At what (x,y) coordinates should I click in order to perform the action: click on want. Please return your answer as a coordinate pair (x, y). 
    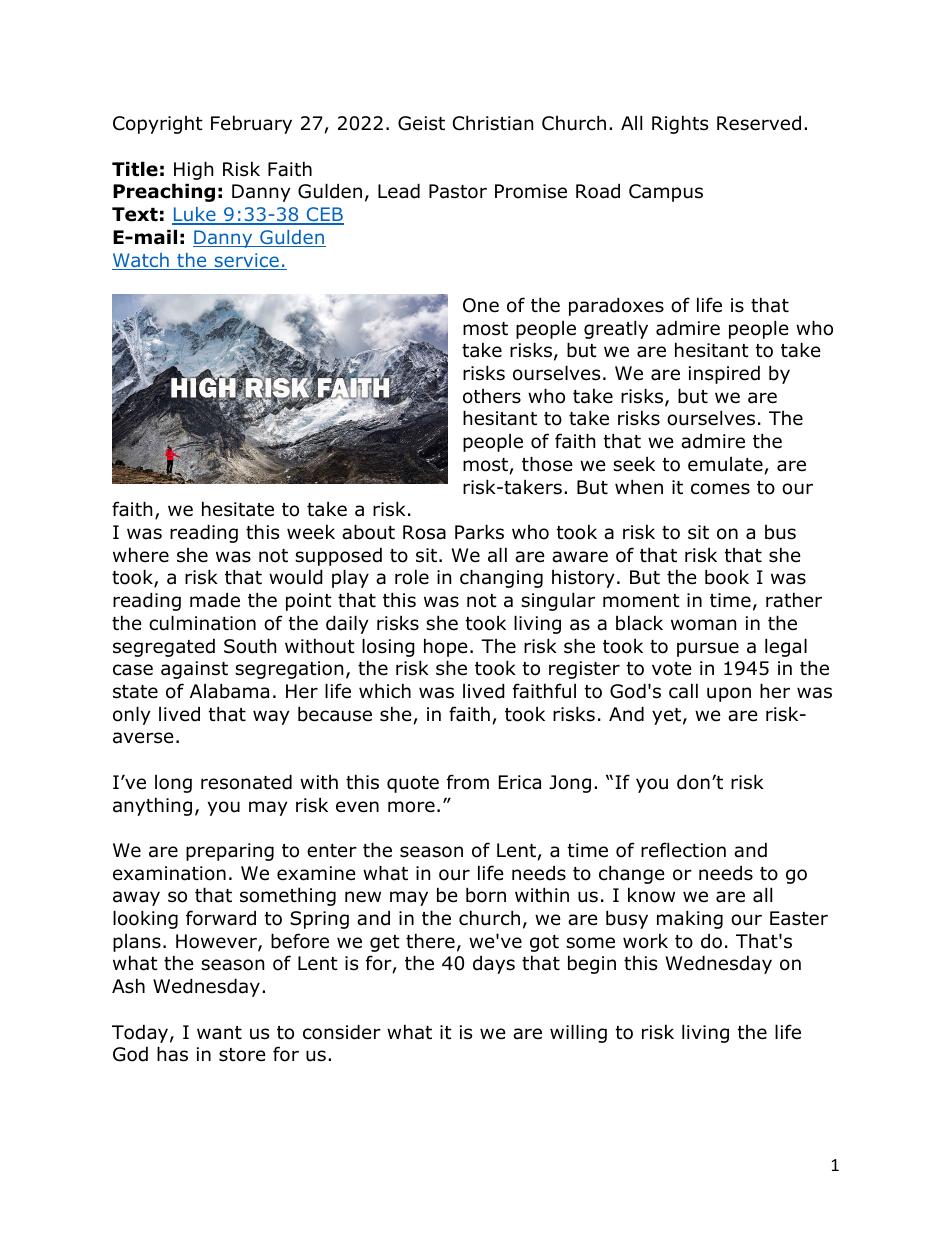
    Looking at the image, I should click on (219, 1033).
